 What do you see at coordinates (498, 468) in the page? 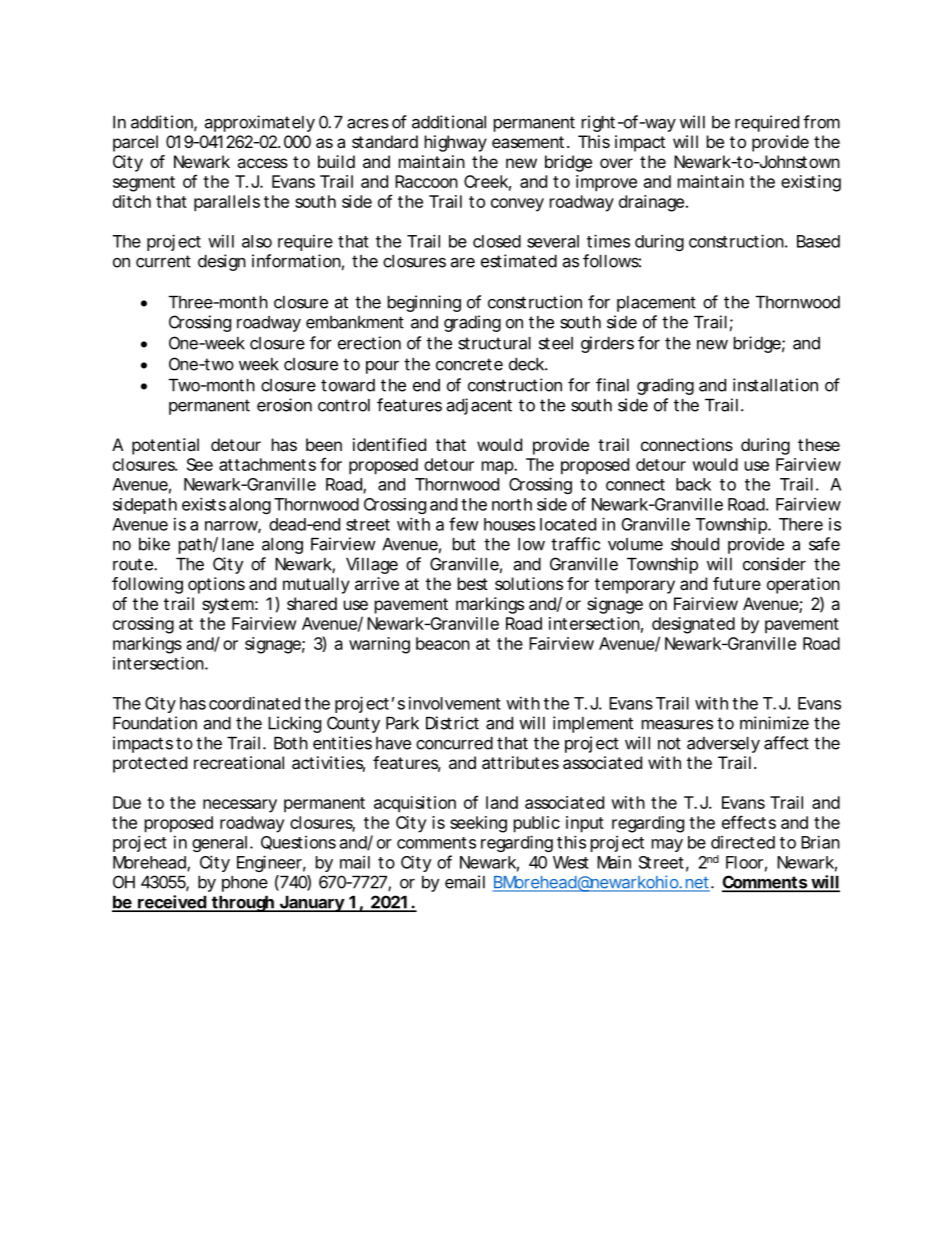
I see `map` at bounding box center [498, 468].
